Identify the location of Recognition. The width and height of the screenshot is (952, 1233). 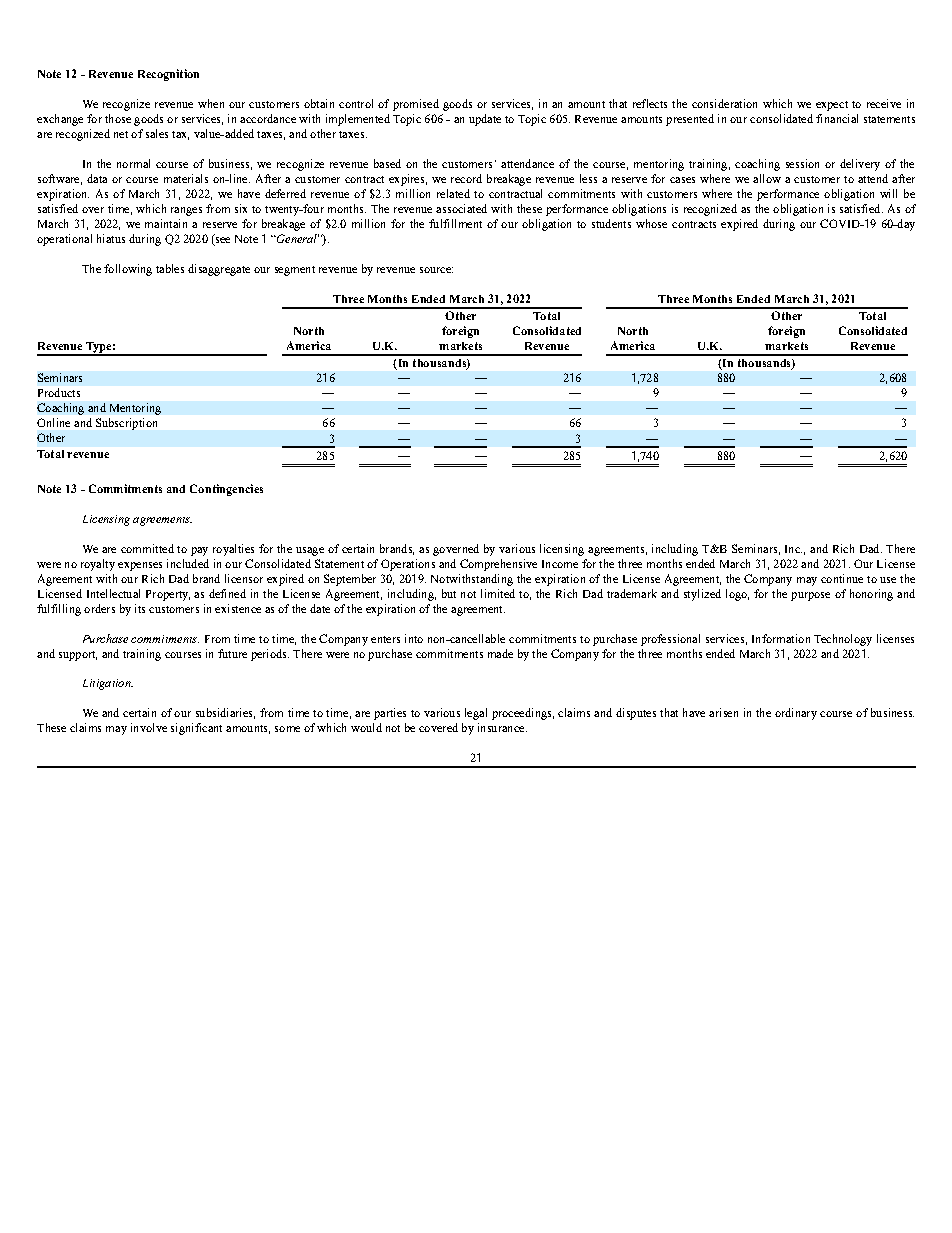
(168, 75).
